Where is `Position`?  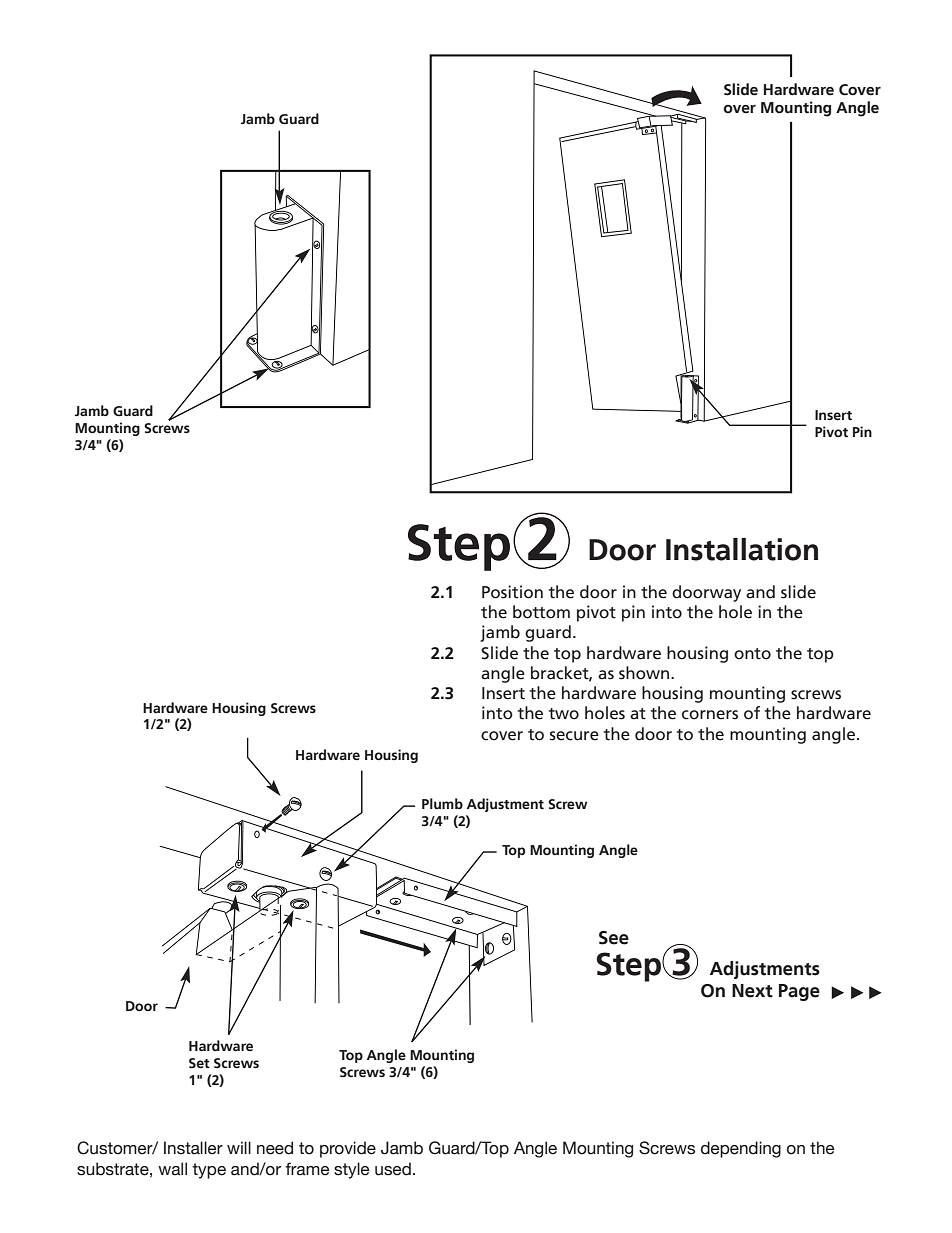 Position is located at coordinates (512, 592).
